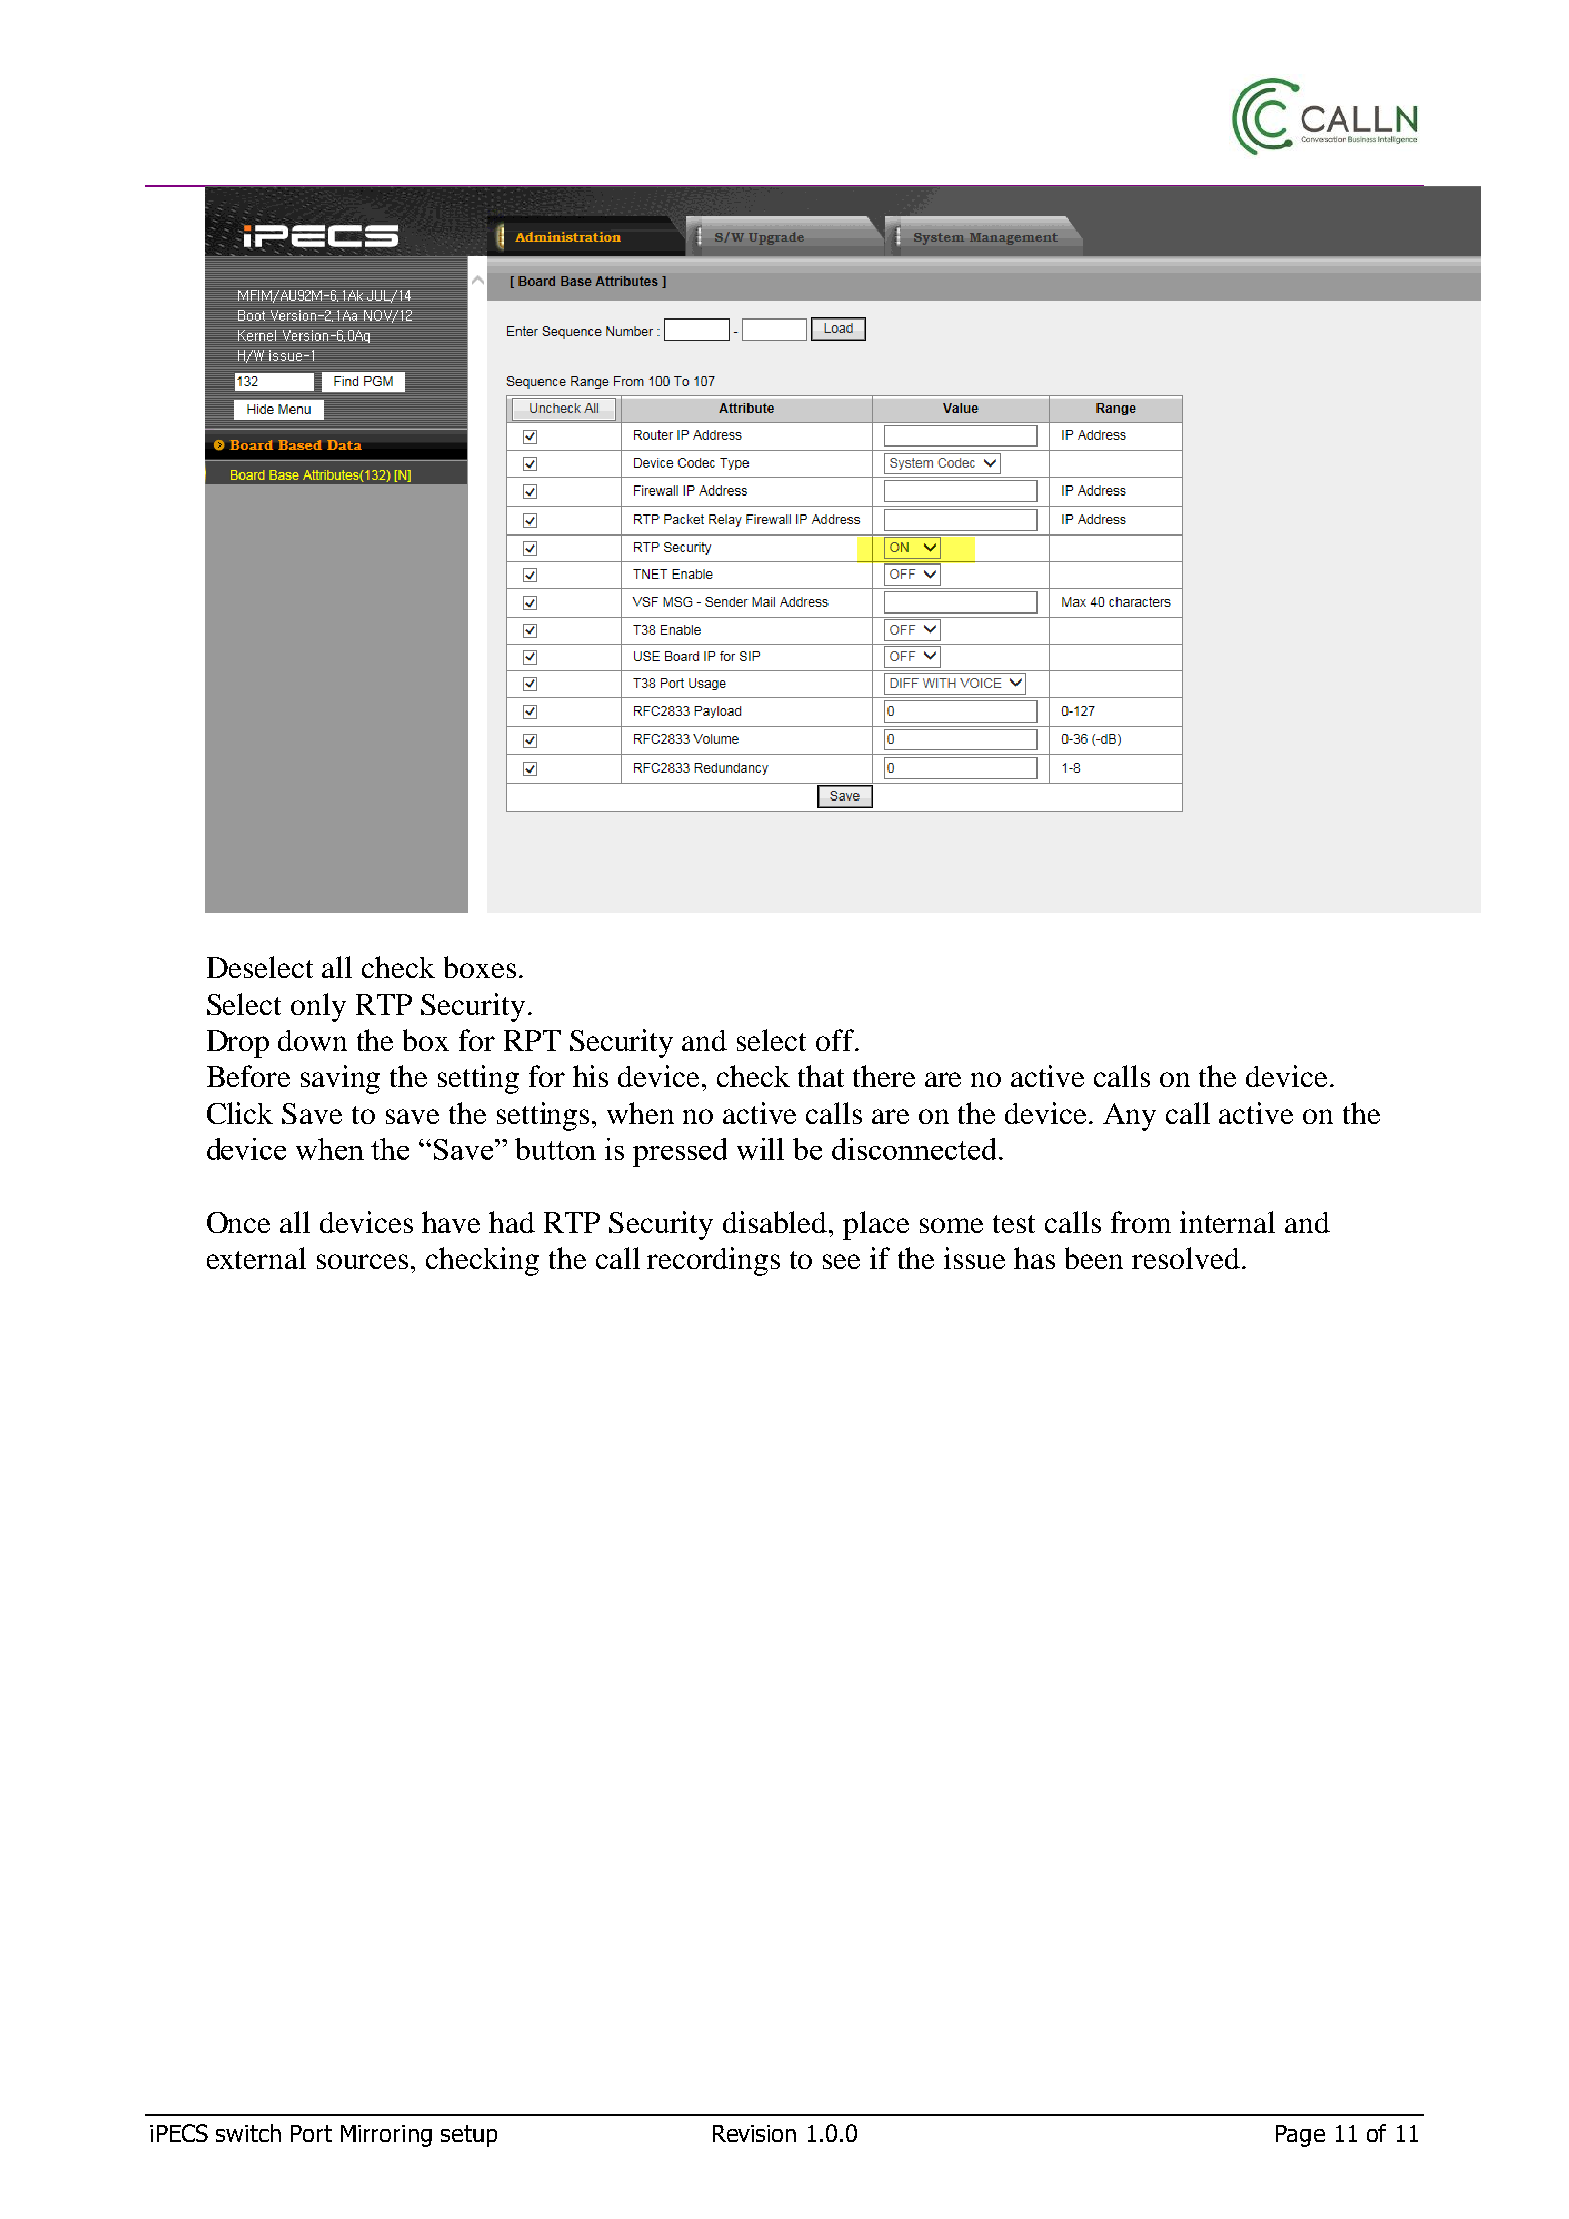  I want to click on Page, so click(1300, 2136).
